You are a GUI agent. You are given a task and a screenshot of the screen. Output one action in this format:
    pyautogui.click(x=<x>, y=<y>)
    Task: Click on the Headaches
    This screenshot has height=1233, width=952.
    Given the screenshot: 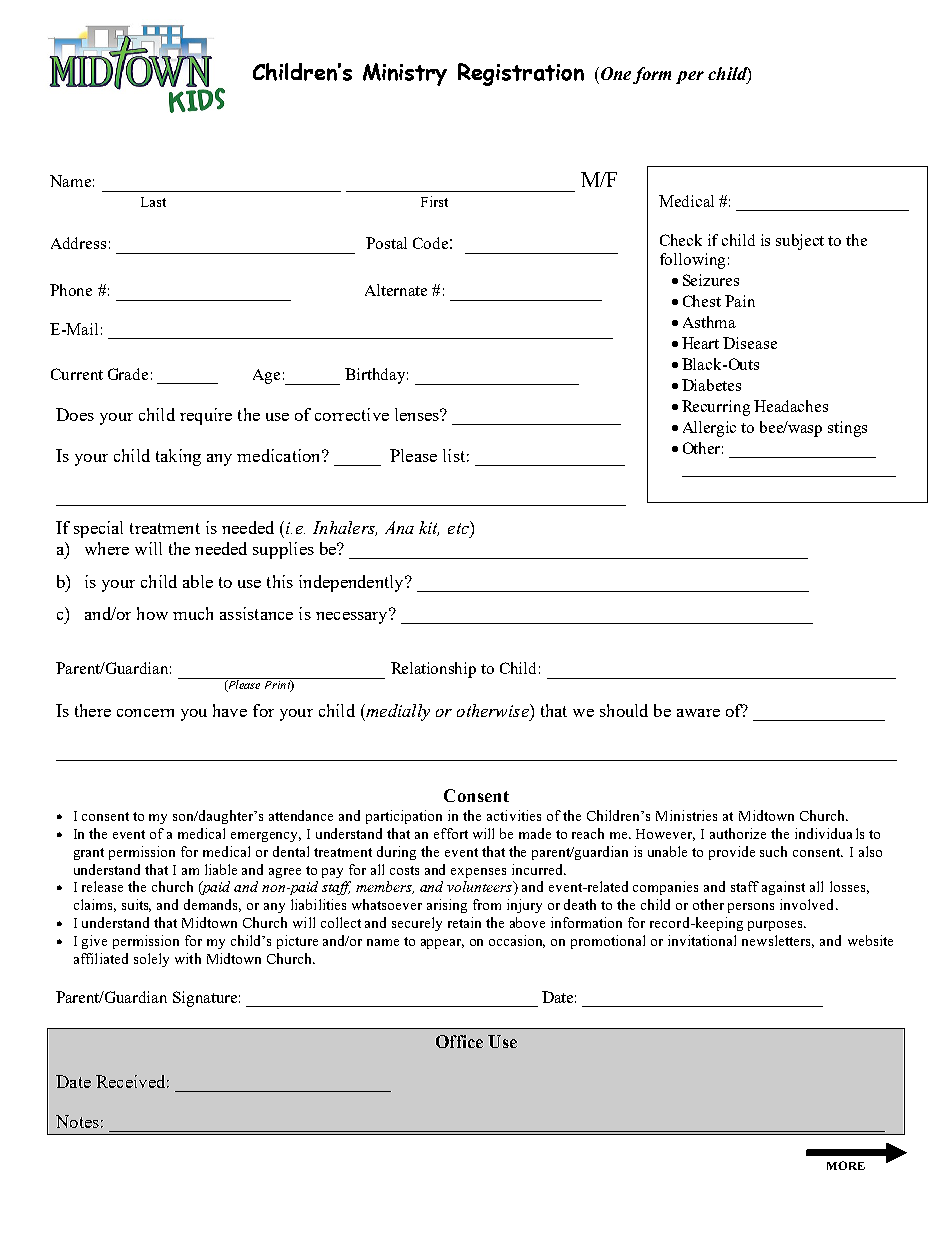 What is the action you would take?
    pyautogui.click(x=791, y=406)
